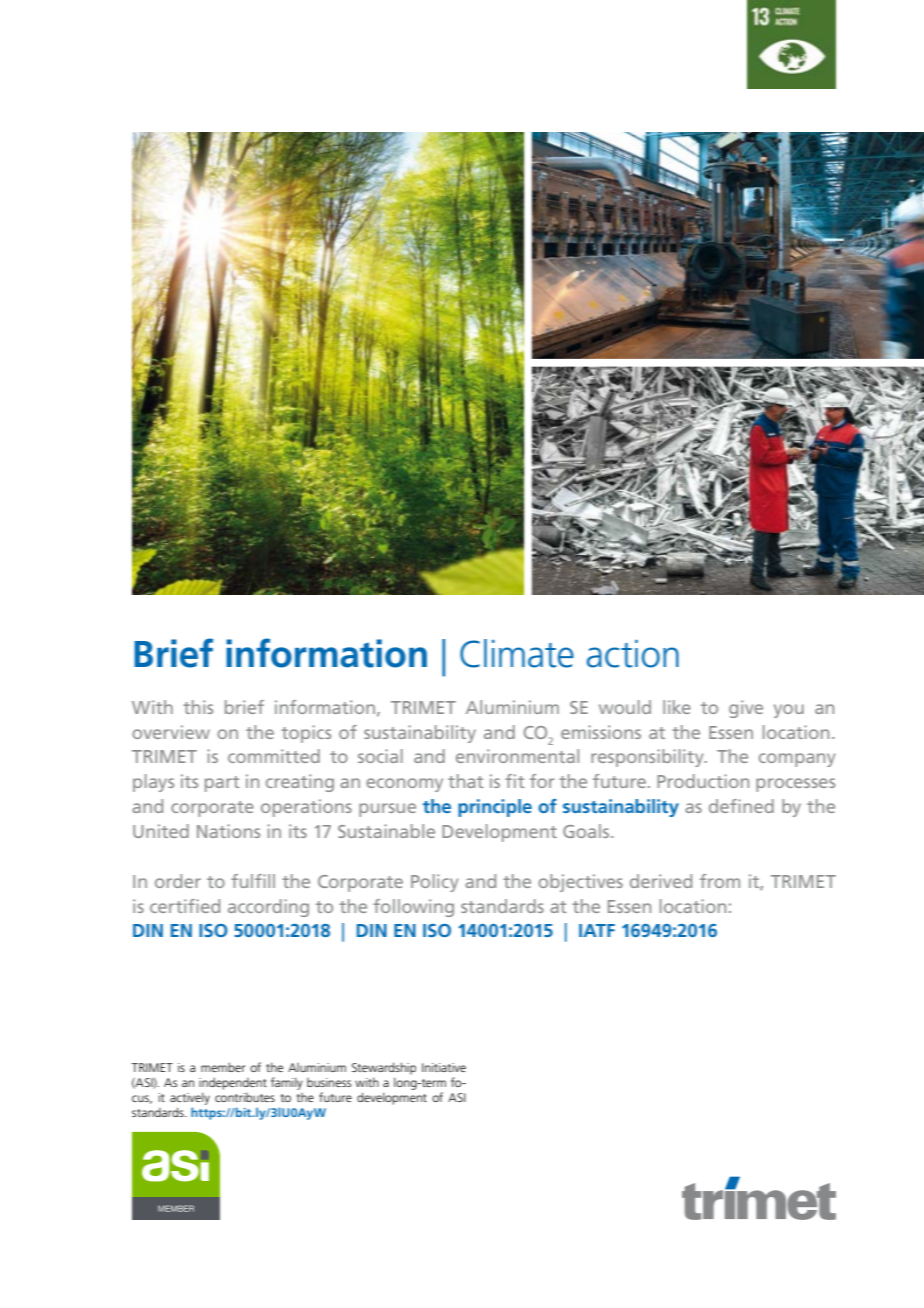 This screenshot has height=1308, width=924. What do you see at coordinates (253, 881) in the screenshot?
I see `fulfill` at bounding box center [253, 881].
